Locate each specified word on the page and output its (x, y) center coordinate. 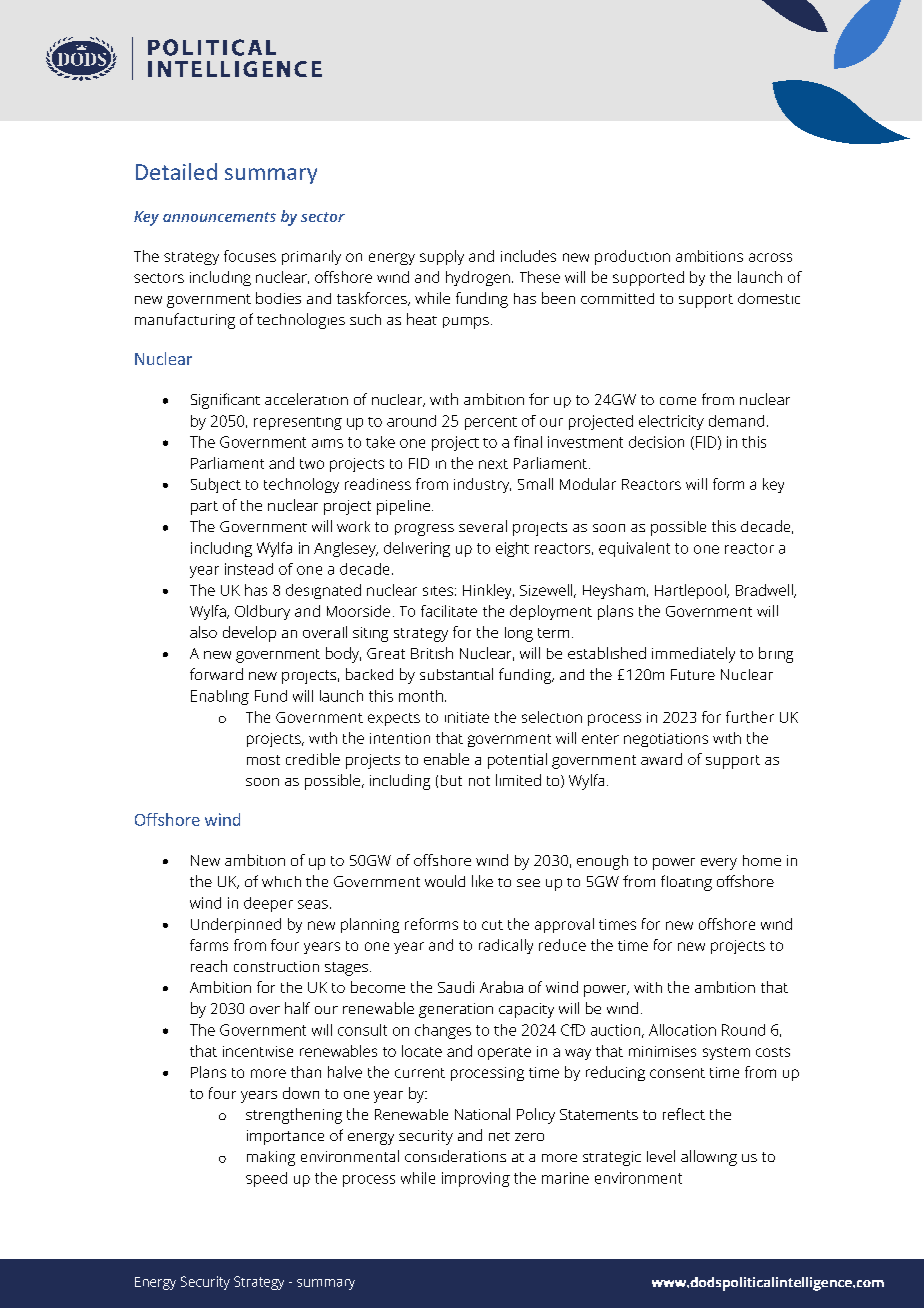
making (271, 1158)
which (281, 881)
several (483, 526)
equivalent (634, 549)
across (770, 257)
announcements (219, 217)
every (719, 864)
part (204, 508)
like (482, 881)
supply (442, 257)
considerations (455, 1156)
